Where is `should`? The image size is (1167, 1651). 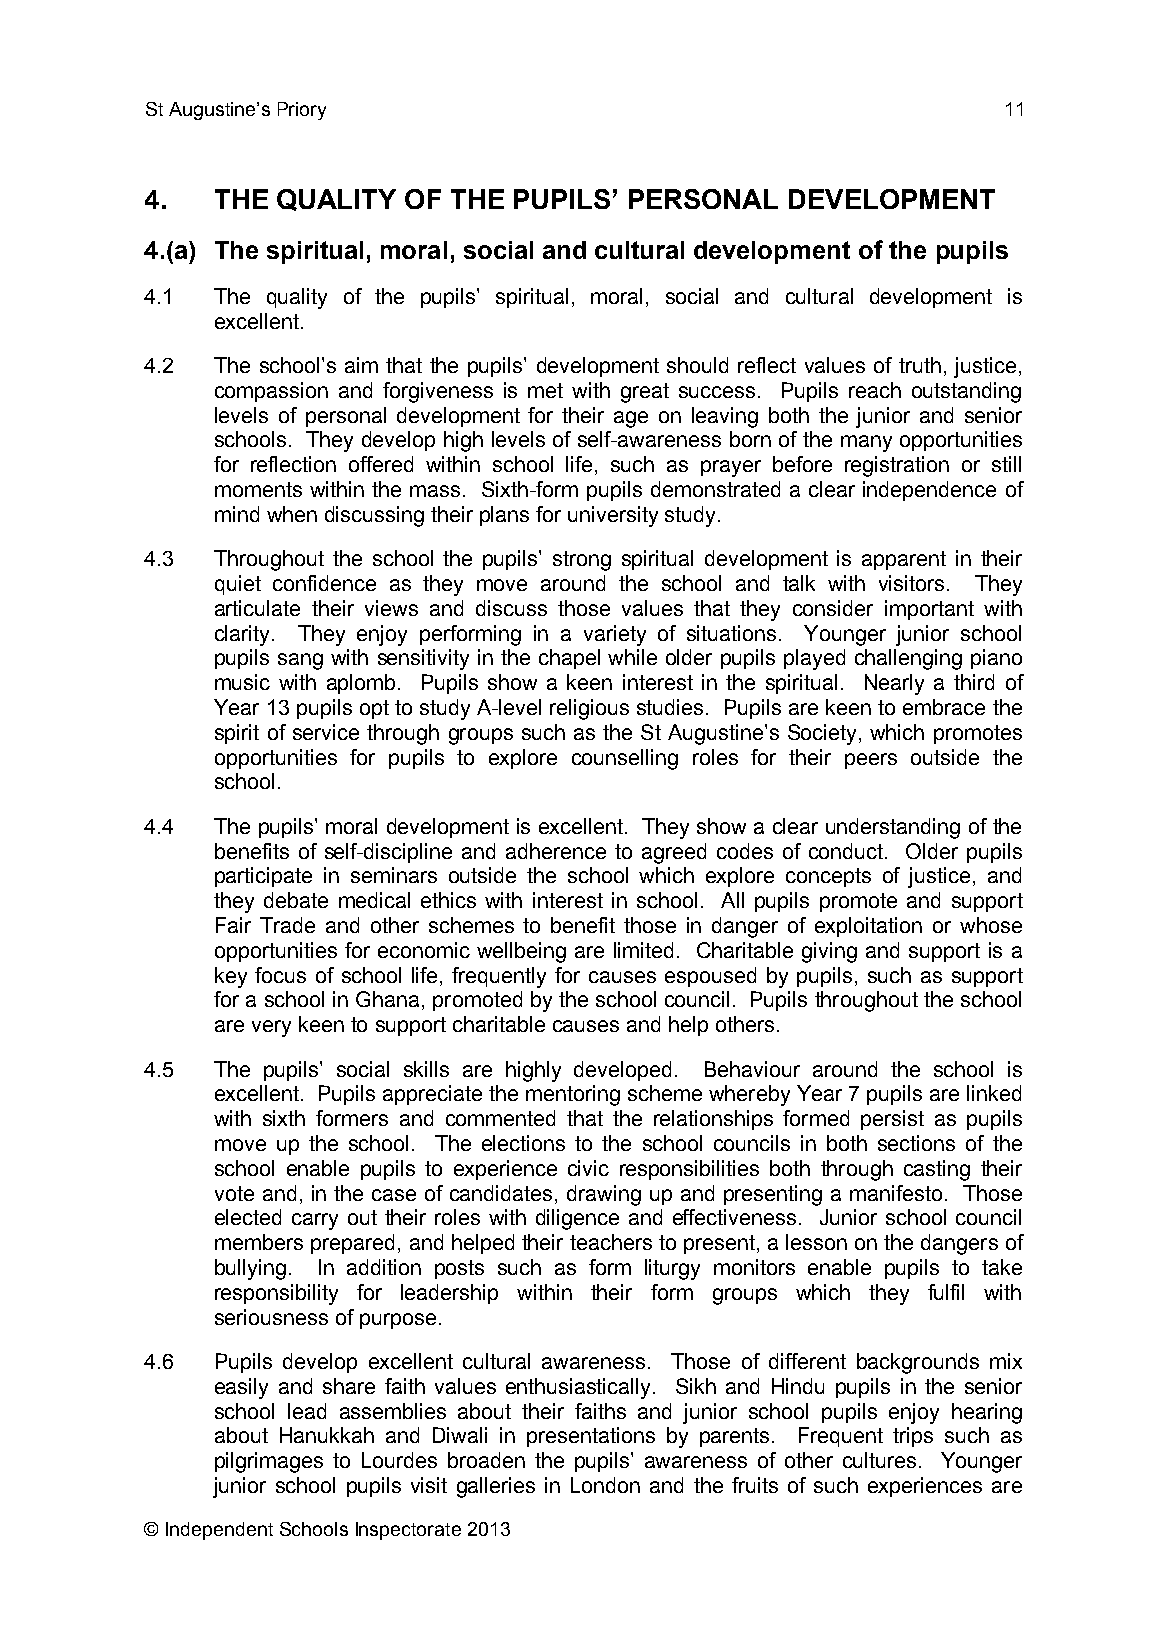
should is located at coordinates (697, 365).
